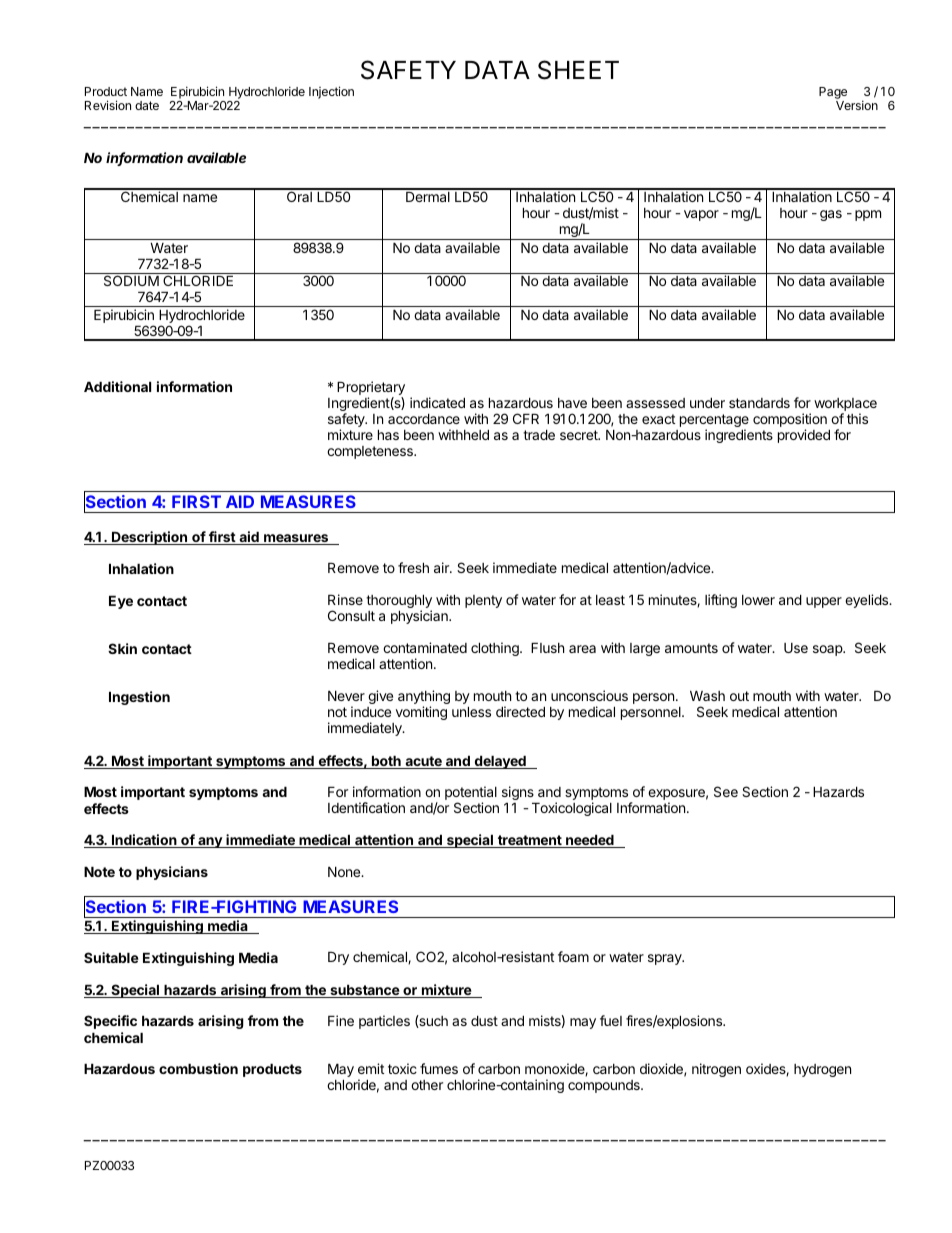  Describe the element at coordinates (437, 402) in the image. I see `indicated` at that location.
